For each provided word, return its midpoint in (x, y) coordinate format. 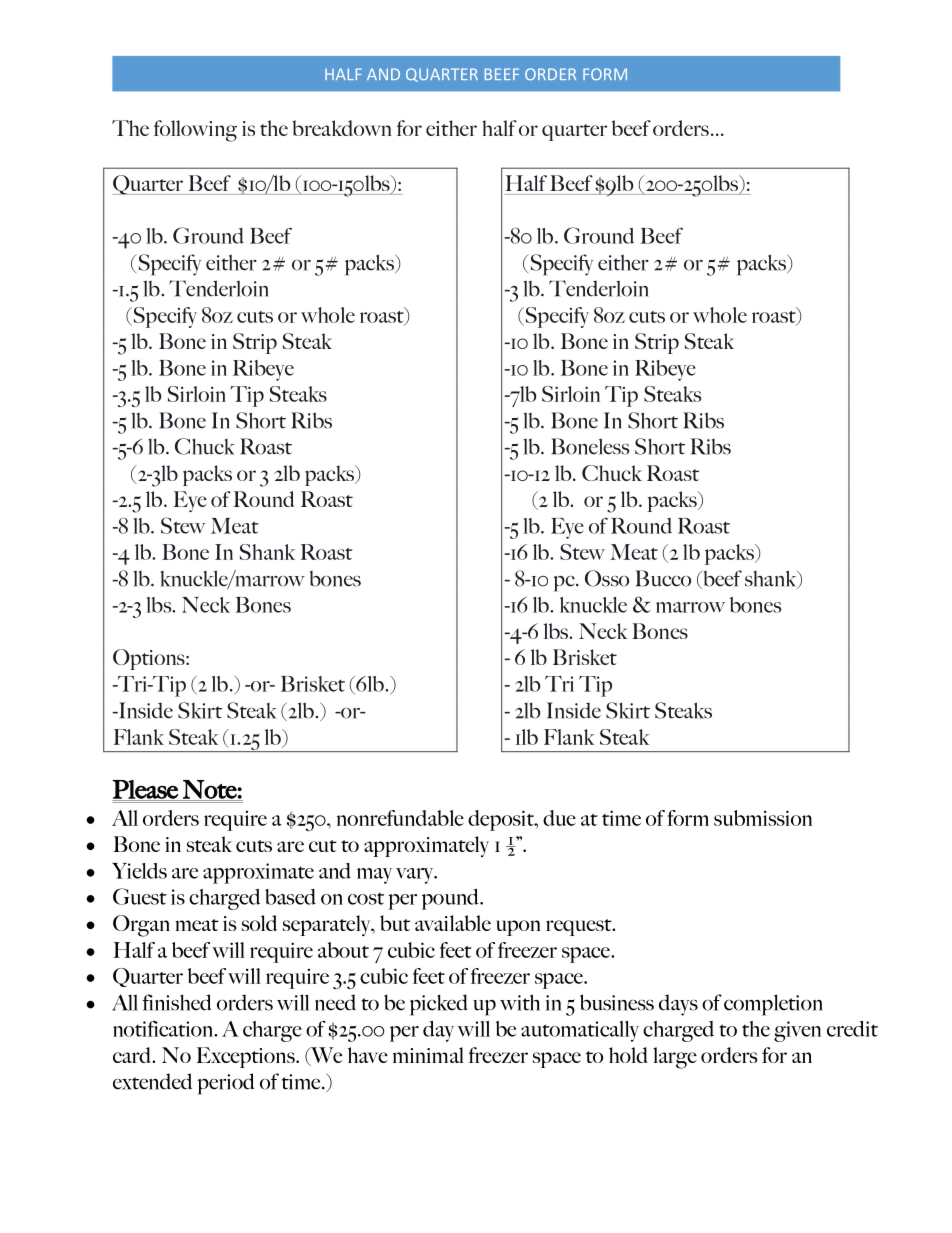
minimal (428, 1055)
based (290, 897)
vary (416, 876)
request (580, 927)
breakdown (342, 128)
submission (763, 818)
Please (146, 790)
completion (773, 1005)
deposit (502, 820)
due (559, 818)
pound (451, 899)
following (195, 131)
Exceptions (247, 1057)
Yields (139, 871)
